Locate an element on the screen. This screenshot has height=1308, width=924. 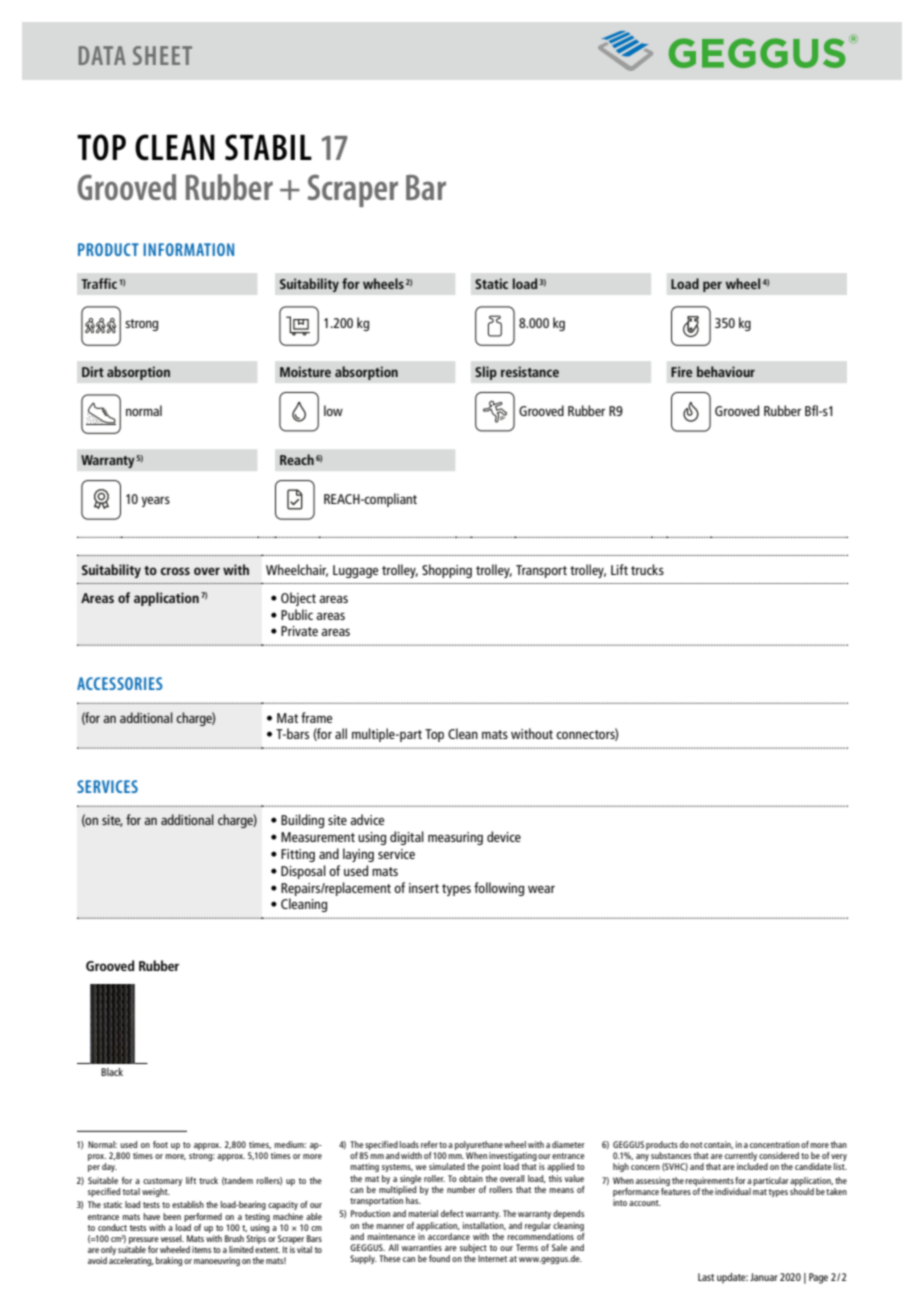
cross is located at coordinates (175, 571).
